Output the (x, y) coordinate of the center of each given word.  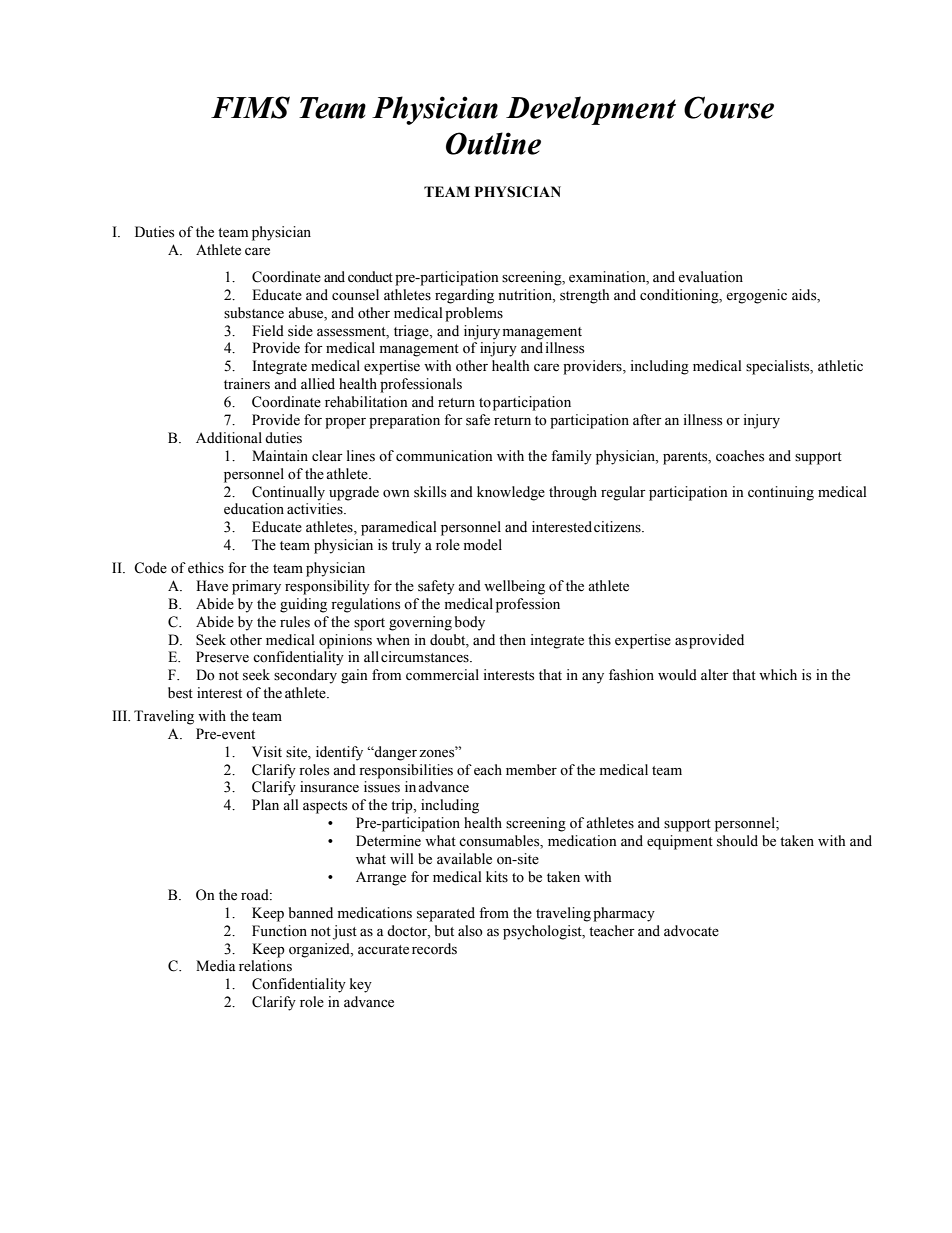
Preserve (222, 657)
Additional (229, 438)
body (470, 623)
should (737, 841)
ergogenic (756, 296)
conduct (370, 277)
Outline (493, 143)
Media (216, 966)
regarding (464, 296)
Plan (265, 804)
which (778, 674)
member (531, 770)
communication (444, 456)
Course (729, 107)
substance (254, 313)
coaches (740, 456)
